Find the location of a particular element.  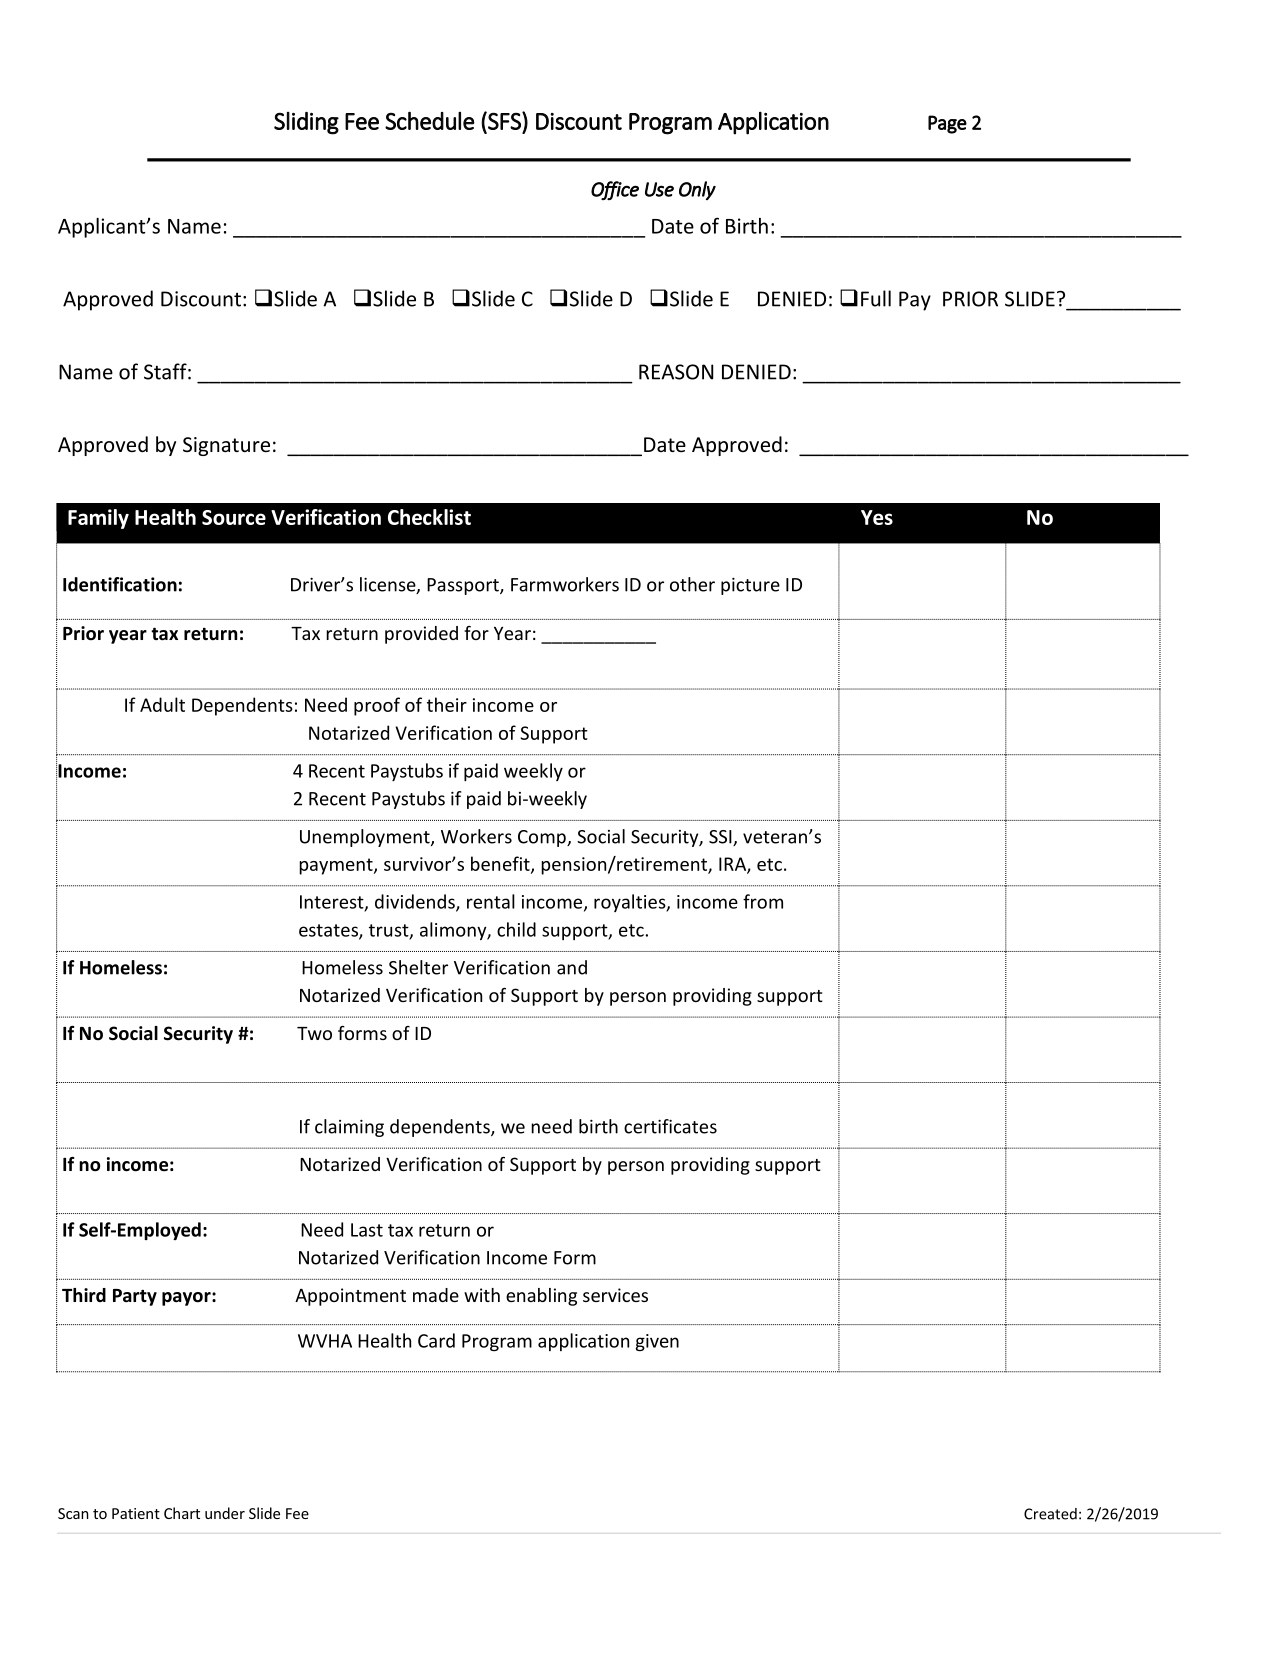

Sliding is located at coordinates (306, 123).
